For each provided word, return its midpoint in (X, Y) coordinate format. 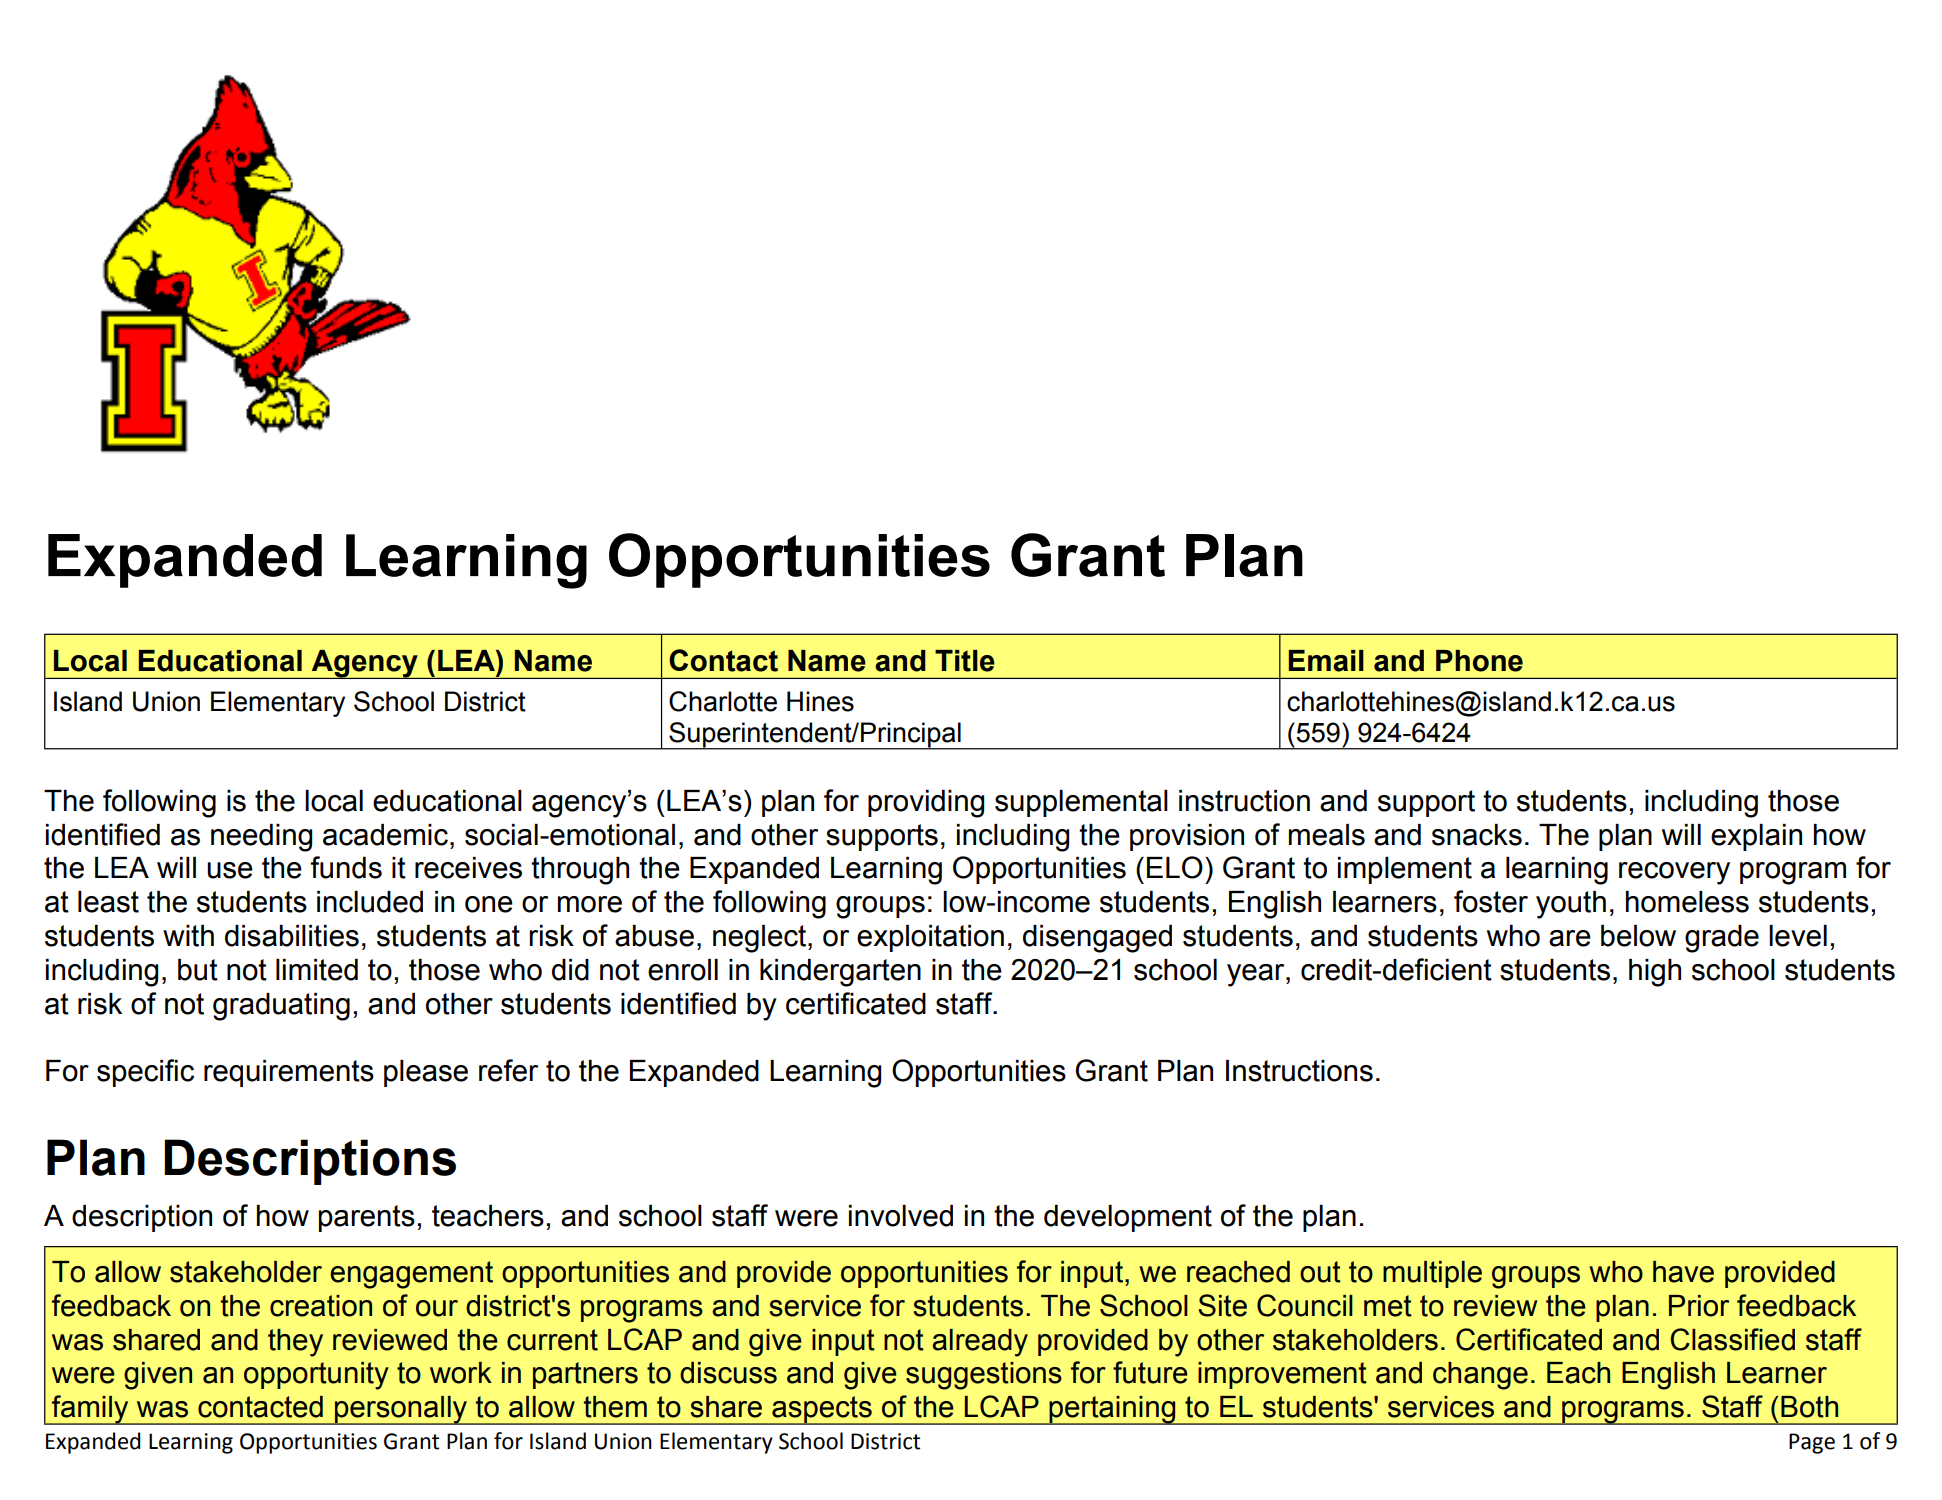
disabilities (292, 936)
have (1683, 1272)
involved (901, 1216)
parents (367, 1218)
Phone (1479, 661)
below (1638, 936)
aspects (822, 1410)
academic (385, 835)
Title (965, 661)
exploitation (930, 938)
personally (401, 1410)
